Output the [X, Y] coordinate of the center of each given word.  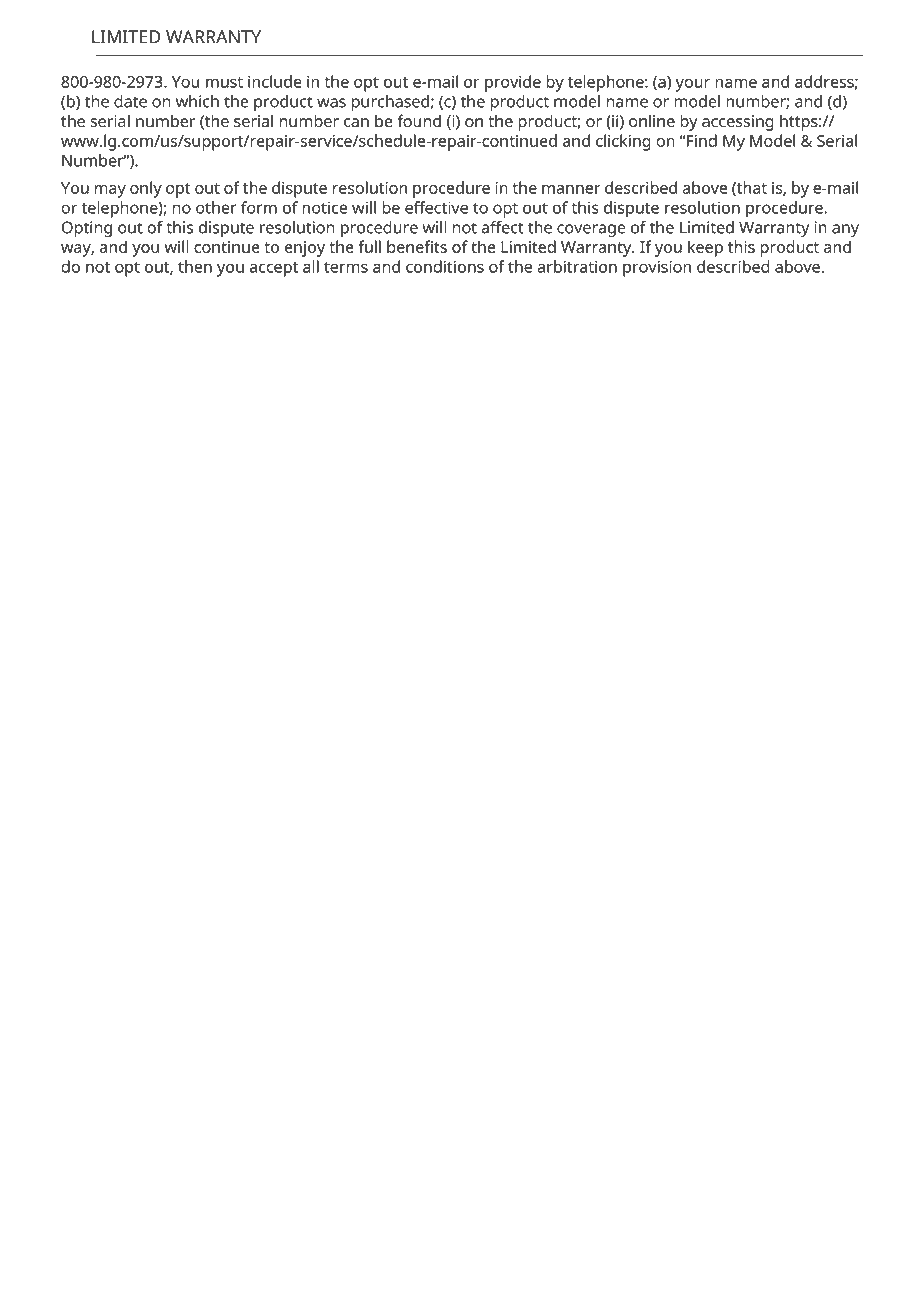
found [419, 121]
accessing [738, 123]
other [216, 207]
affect [502, 227]
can [356, 123]
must [224, 82]
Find [702, 140]
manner [571, 189]
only [146, 189]
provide [513, 83]
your [693, 85]
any [845, 230]
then [195, 266]
